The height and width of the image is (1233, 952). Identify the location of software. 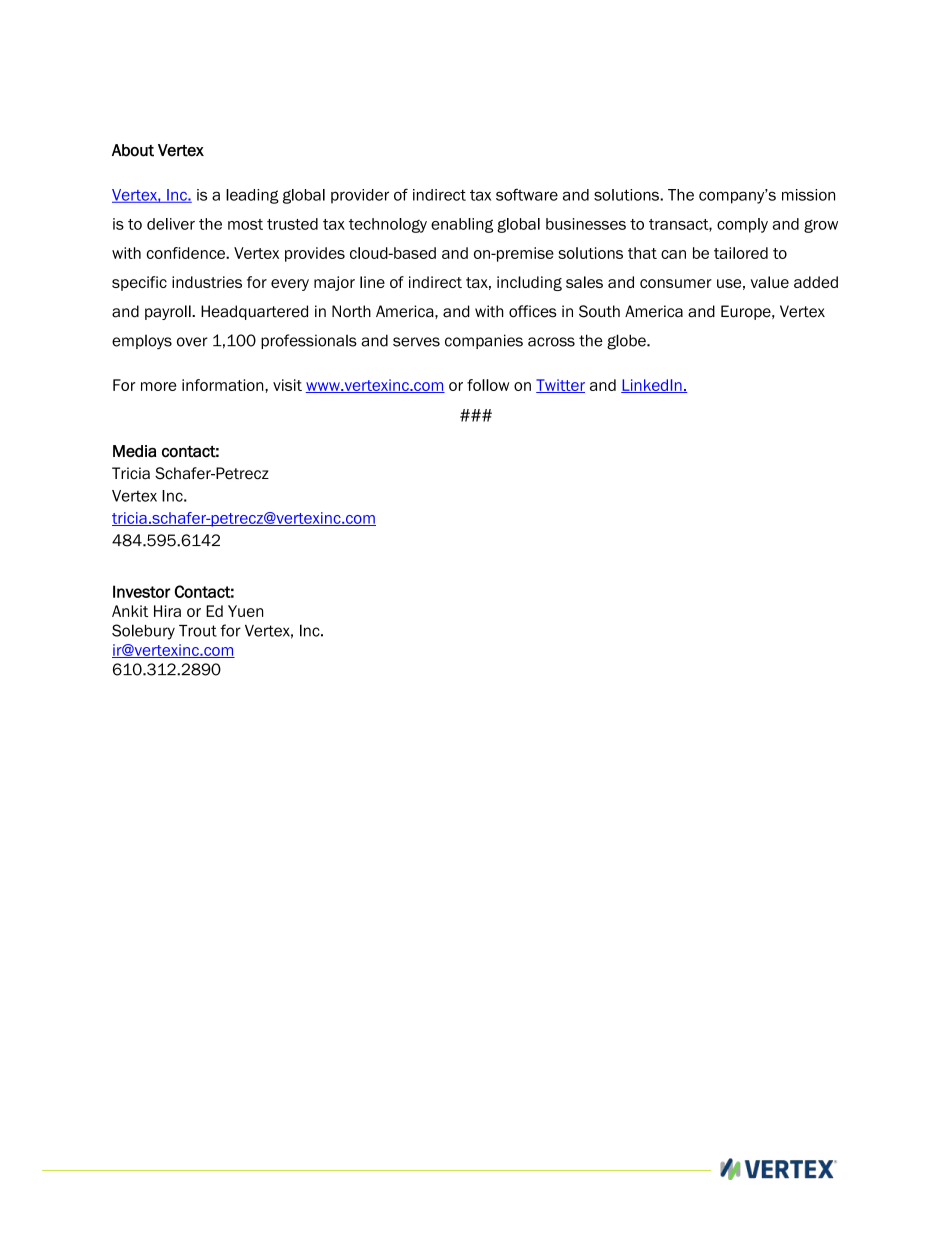
(527, 194).
